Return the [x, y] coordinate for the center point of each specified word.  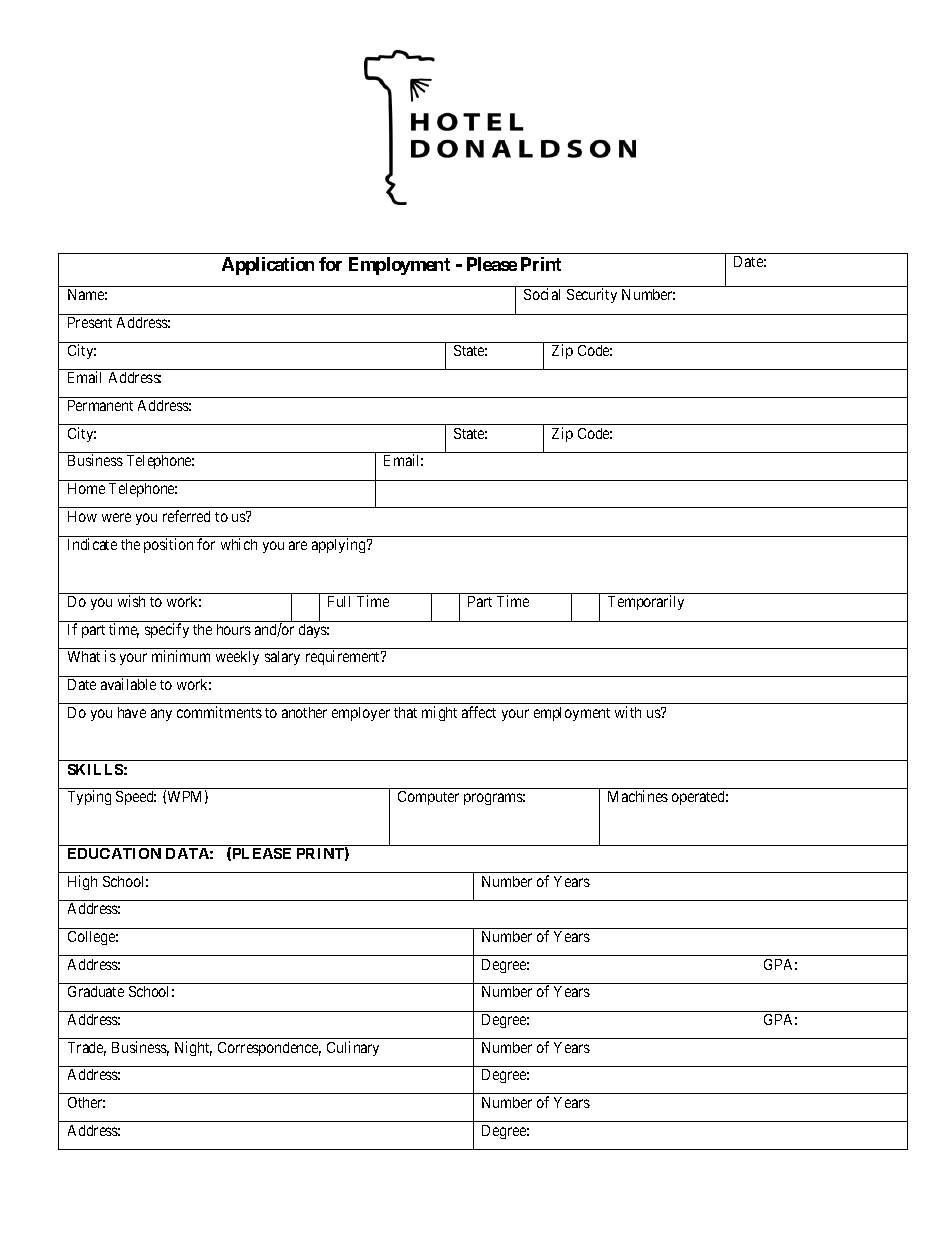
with [628, 712]
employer [361, 714]
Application [268, 266]
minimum [181, 656]
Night [193, 1048]
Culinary [353, 1048]
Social [542, 294]
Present [90, 322]
